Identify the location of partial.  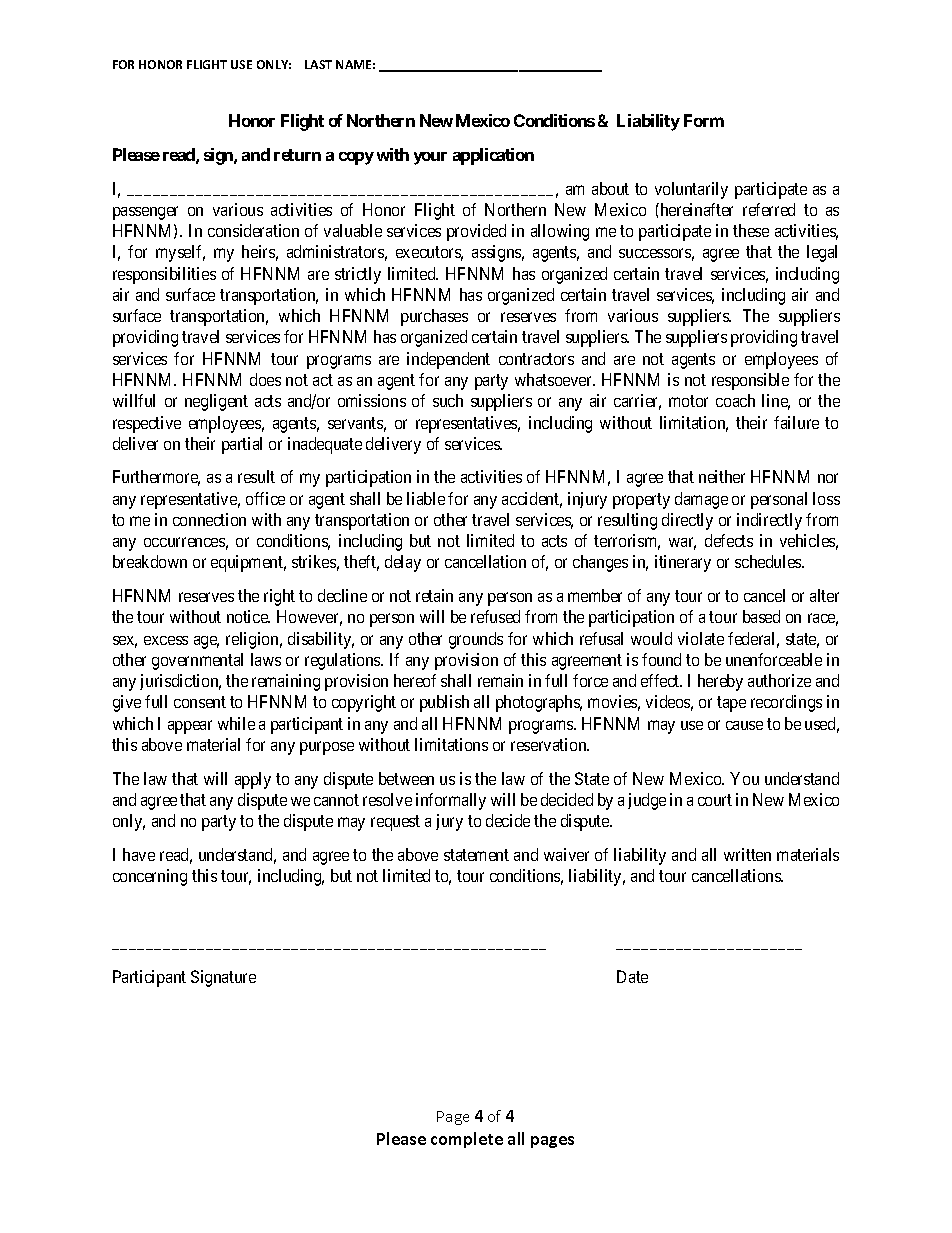
(242, 445).
